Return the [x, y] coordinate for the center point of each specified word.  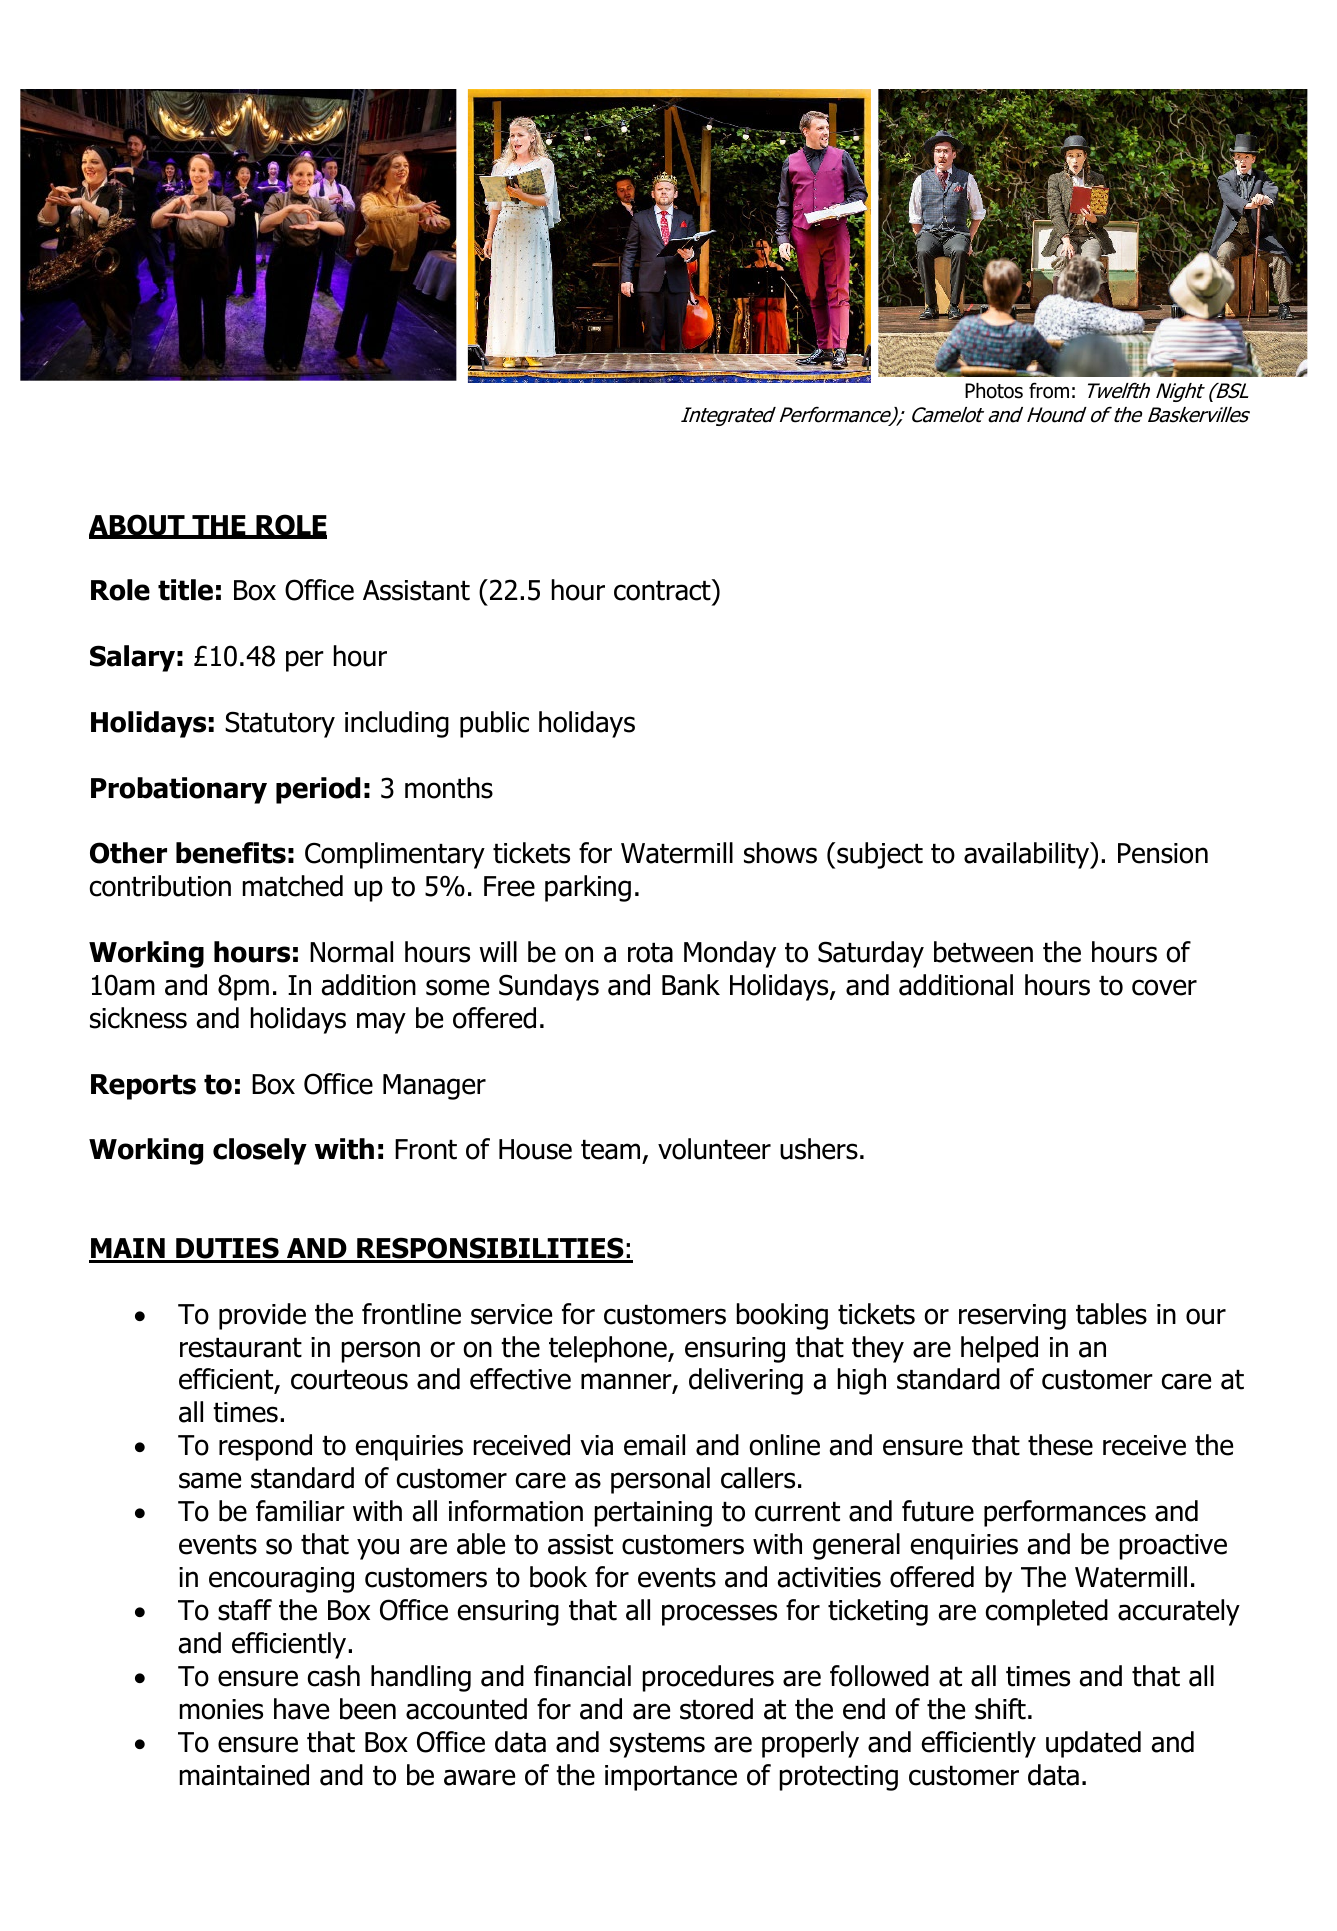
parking [588, 888]
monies [221, 1709]
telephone [609, 1349]
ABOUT [138, 526]
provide [262, 1316]
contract [663, 590]
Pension [1163, 853]
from [1049, 390]
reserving [1012, 1317]
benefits [231, 853]
